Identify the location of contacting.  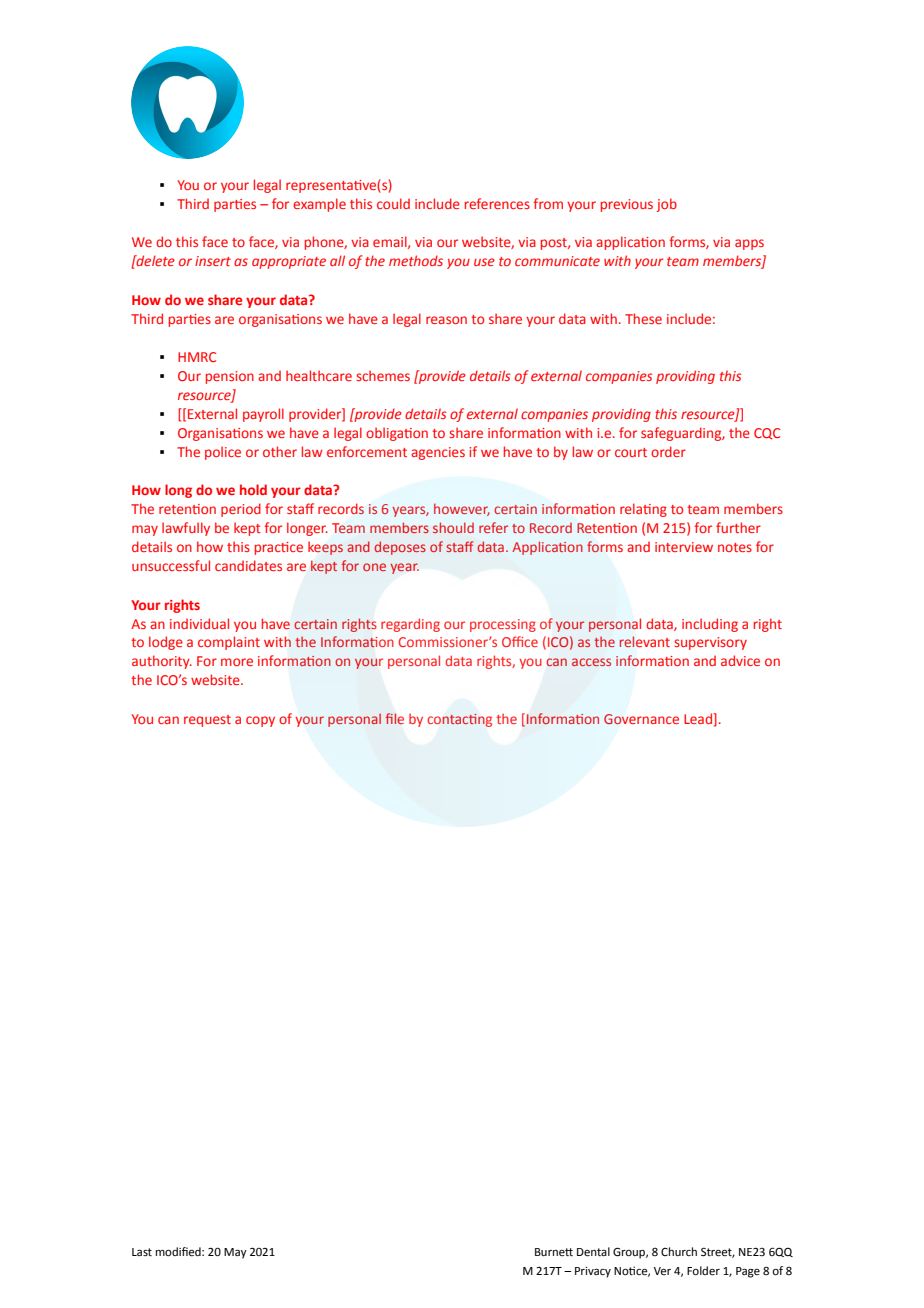
(460, 720).
